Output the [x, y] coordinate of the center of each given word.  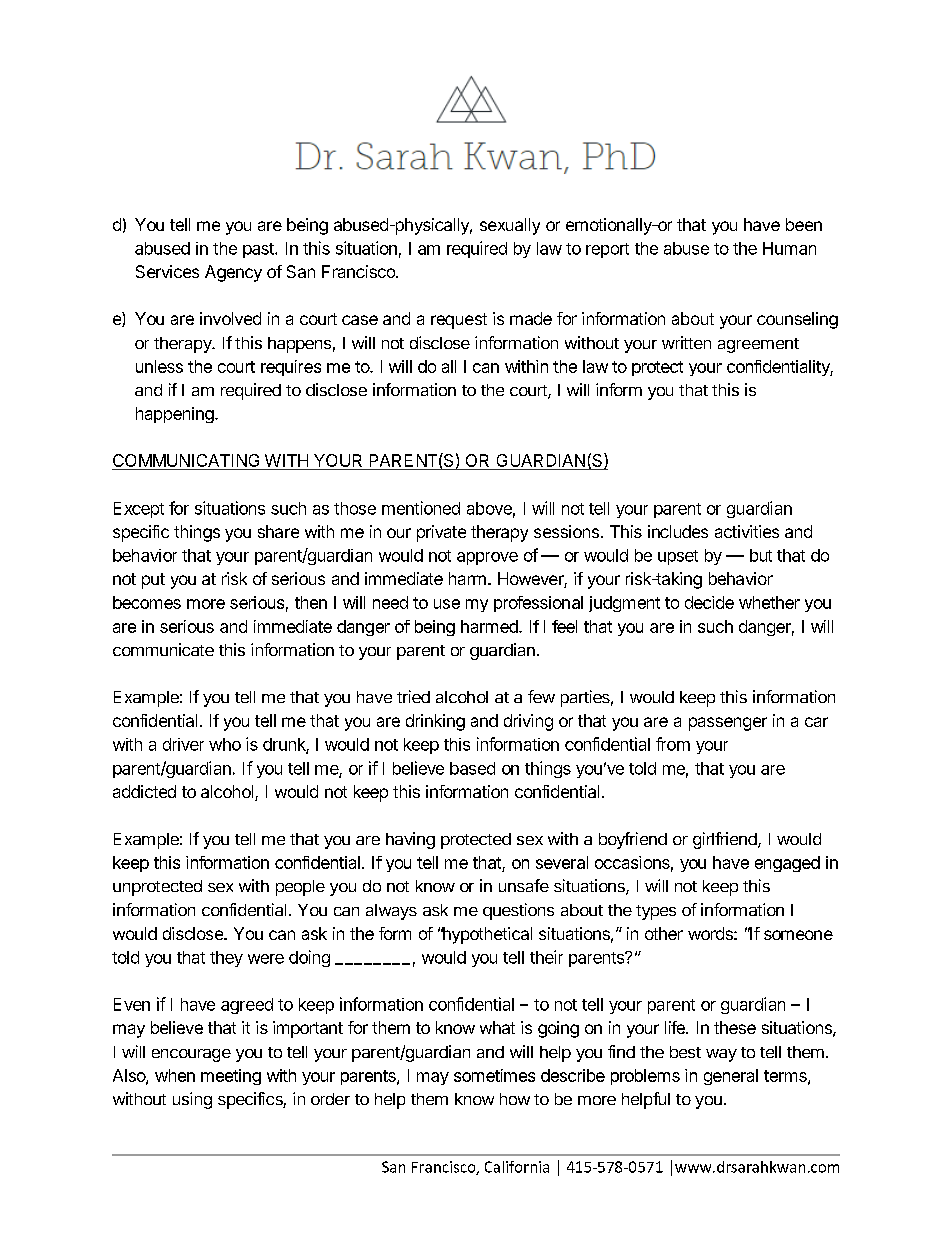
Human [789, 248]
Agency [233, 273]
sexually [510, 226]
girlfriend [726, 840]
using [192, 1100]
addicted [144, 791]
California [517, 1167]
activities [747, 531]
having [410, 840]
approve [487, 558]
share [278, 531]
